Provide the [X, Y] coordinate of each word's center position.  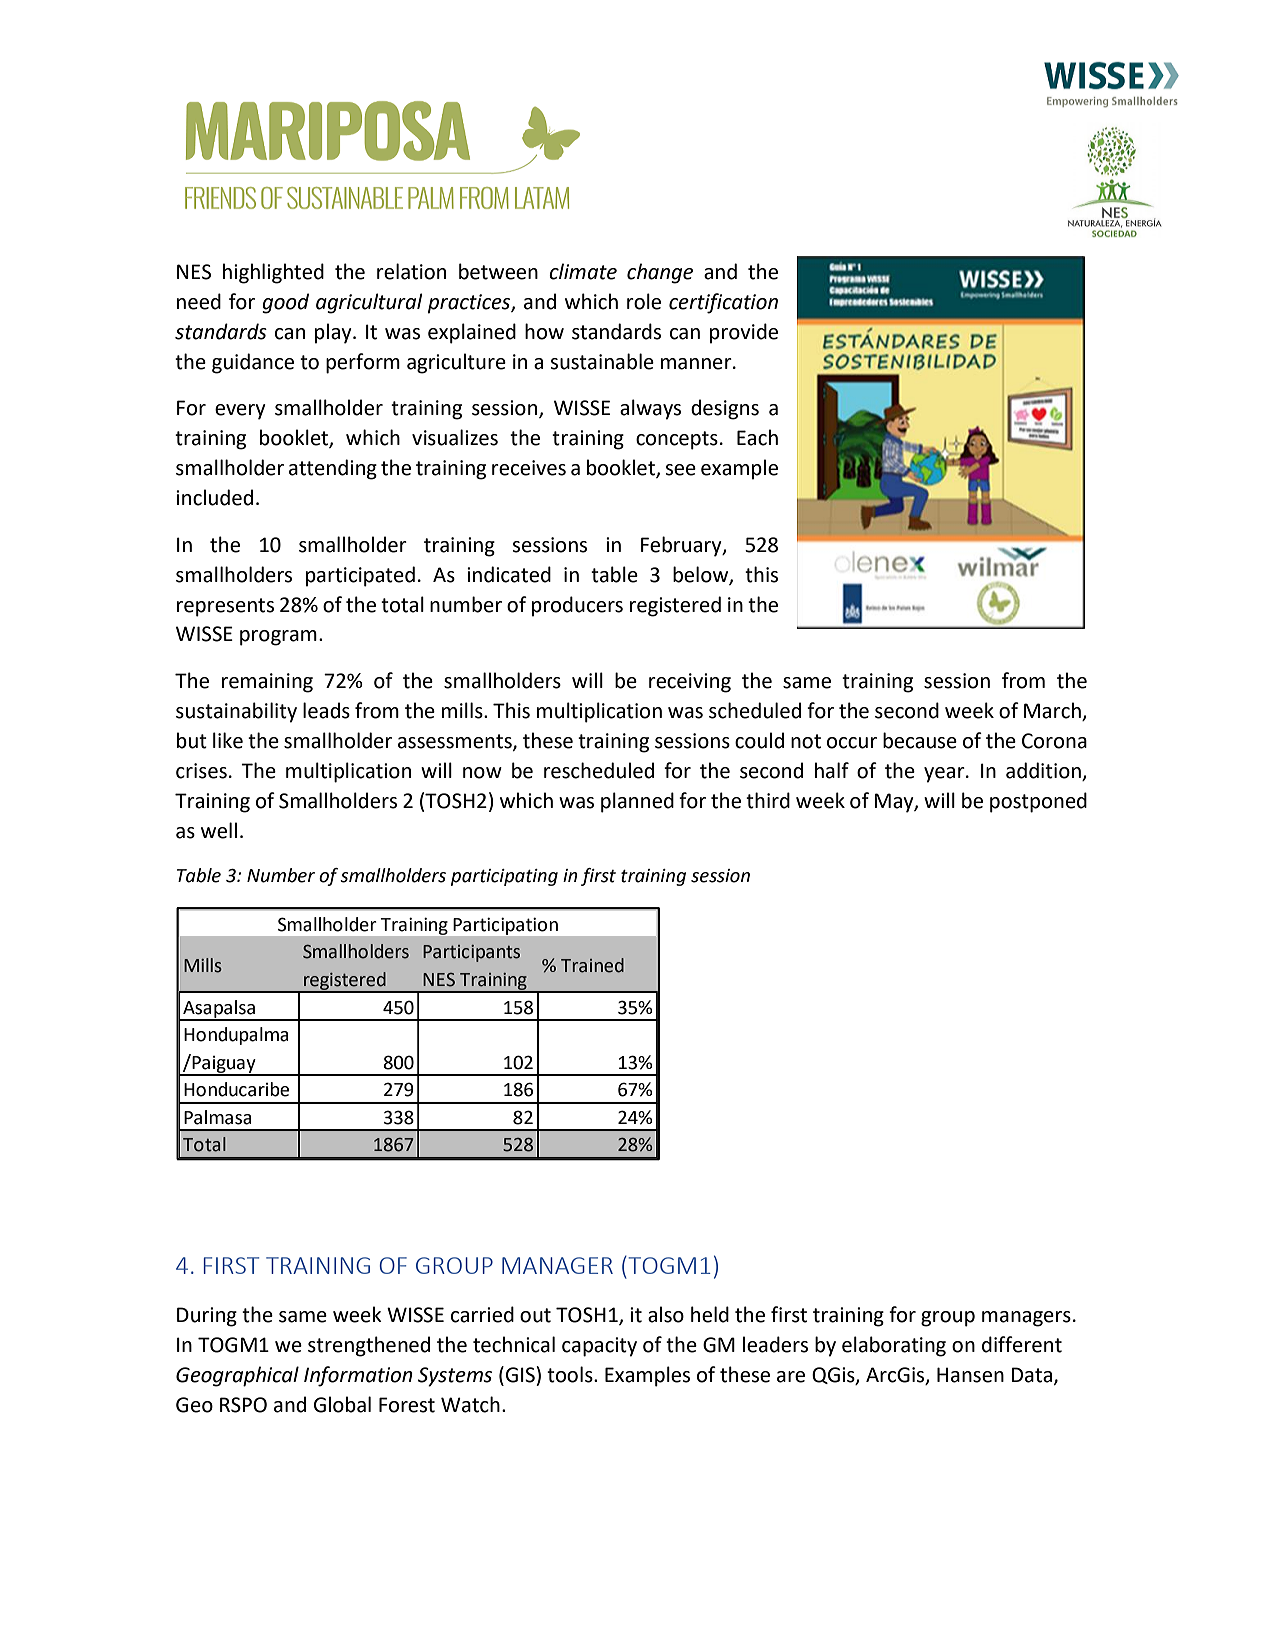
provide [744, 333]
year [945, 775]
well [219, 830]
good [285, 303]
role [644, 301]
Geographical [237, 1376]
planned [637, 802]
